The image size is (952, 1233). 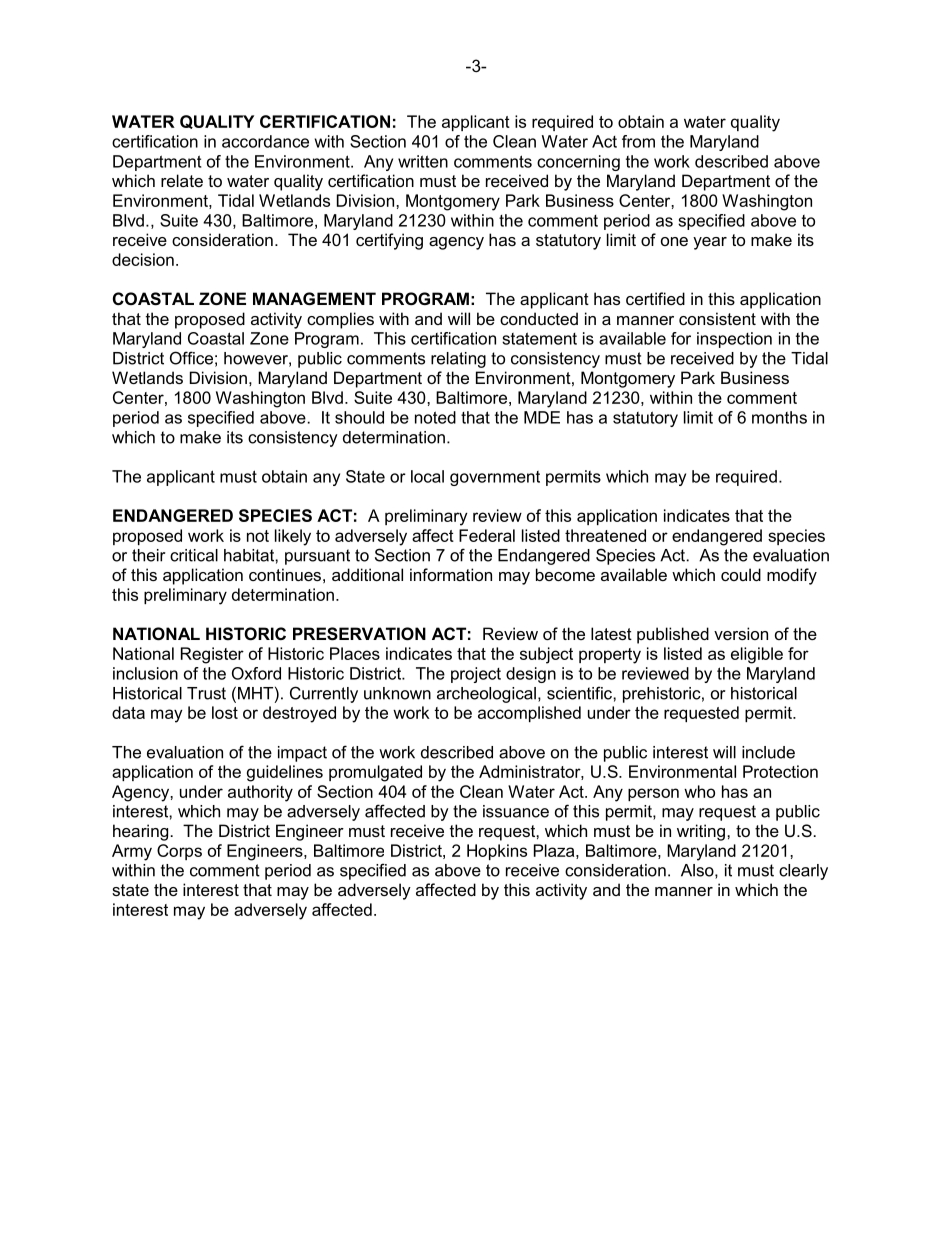 What do you see at coordinates (638, 141) in the screenshot?
I see `from` at bounding box center [638, 141].
